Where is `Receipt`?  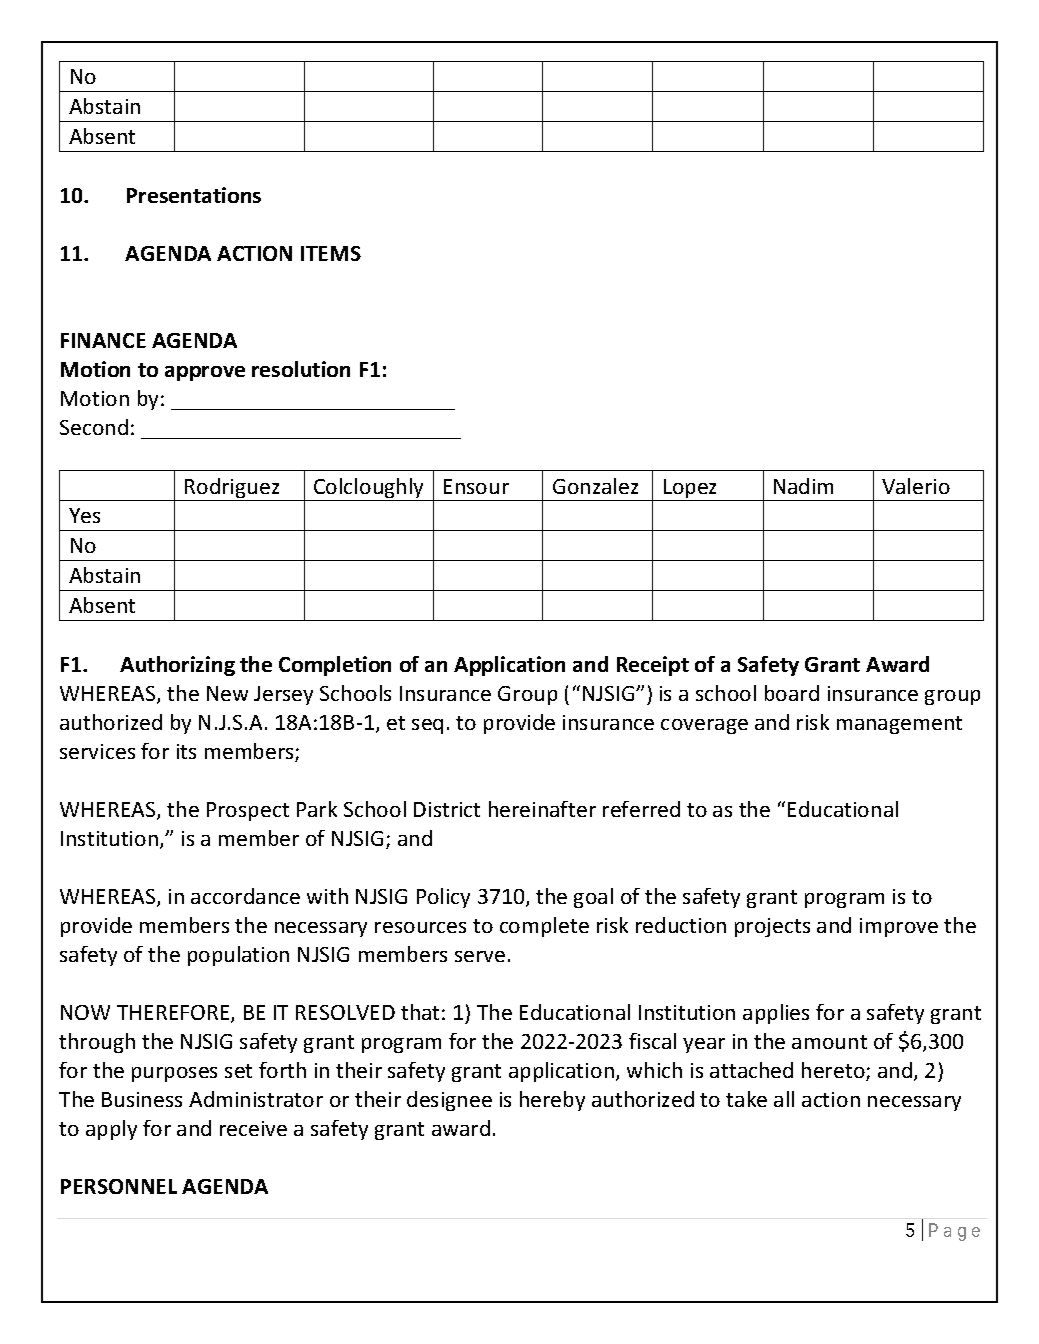
Receipt is located at coordinates (653, 666).
